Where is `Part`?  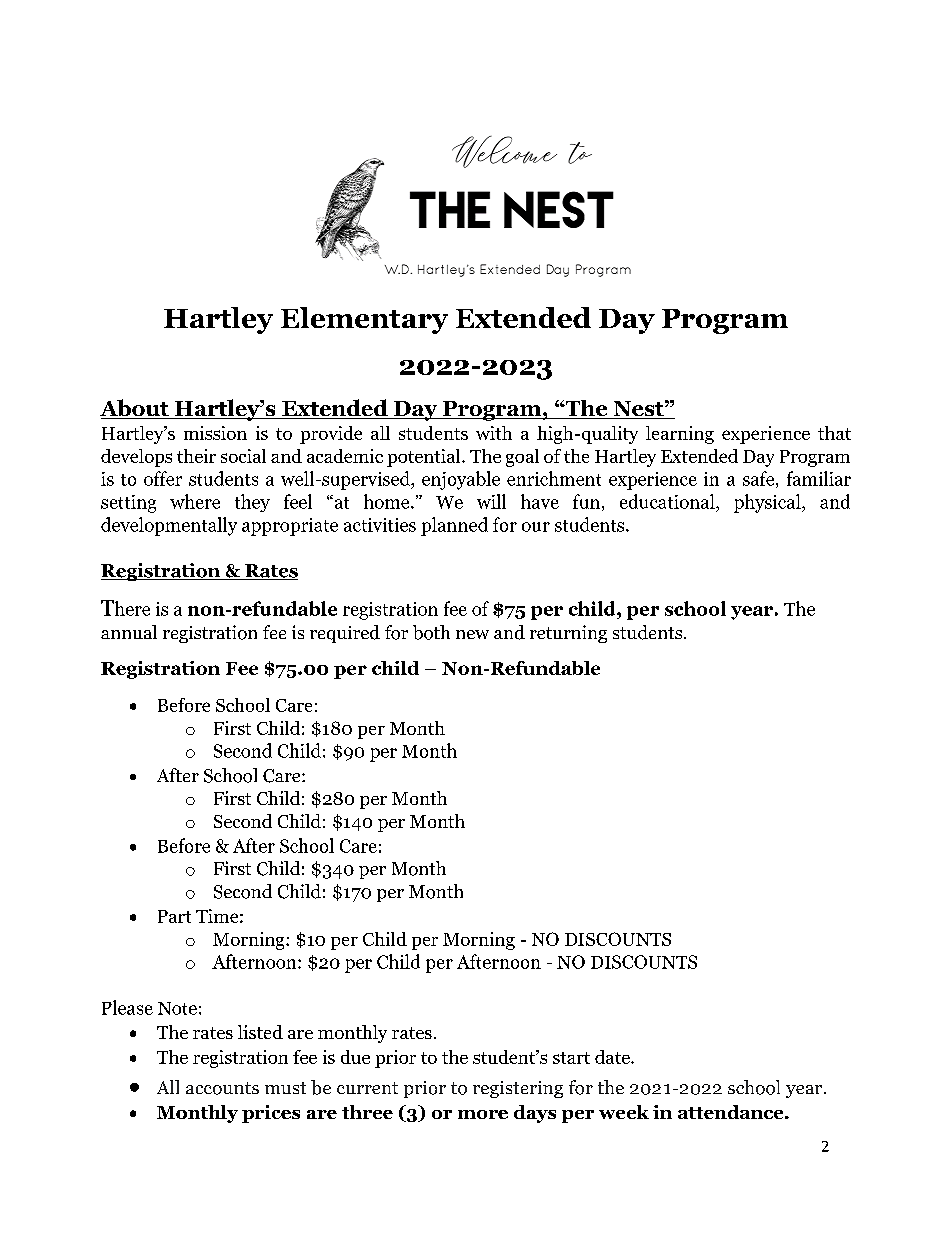
Part is located at coordinates (174, 916).
